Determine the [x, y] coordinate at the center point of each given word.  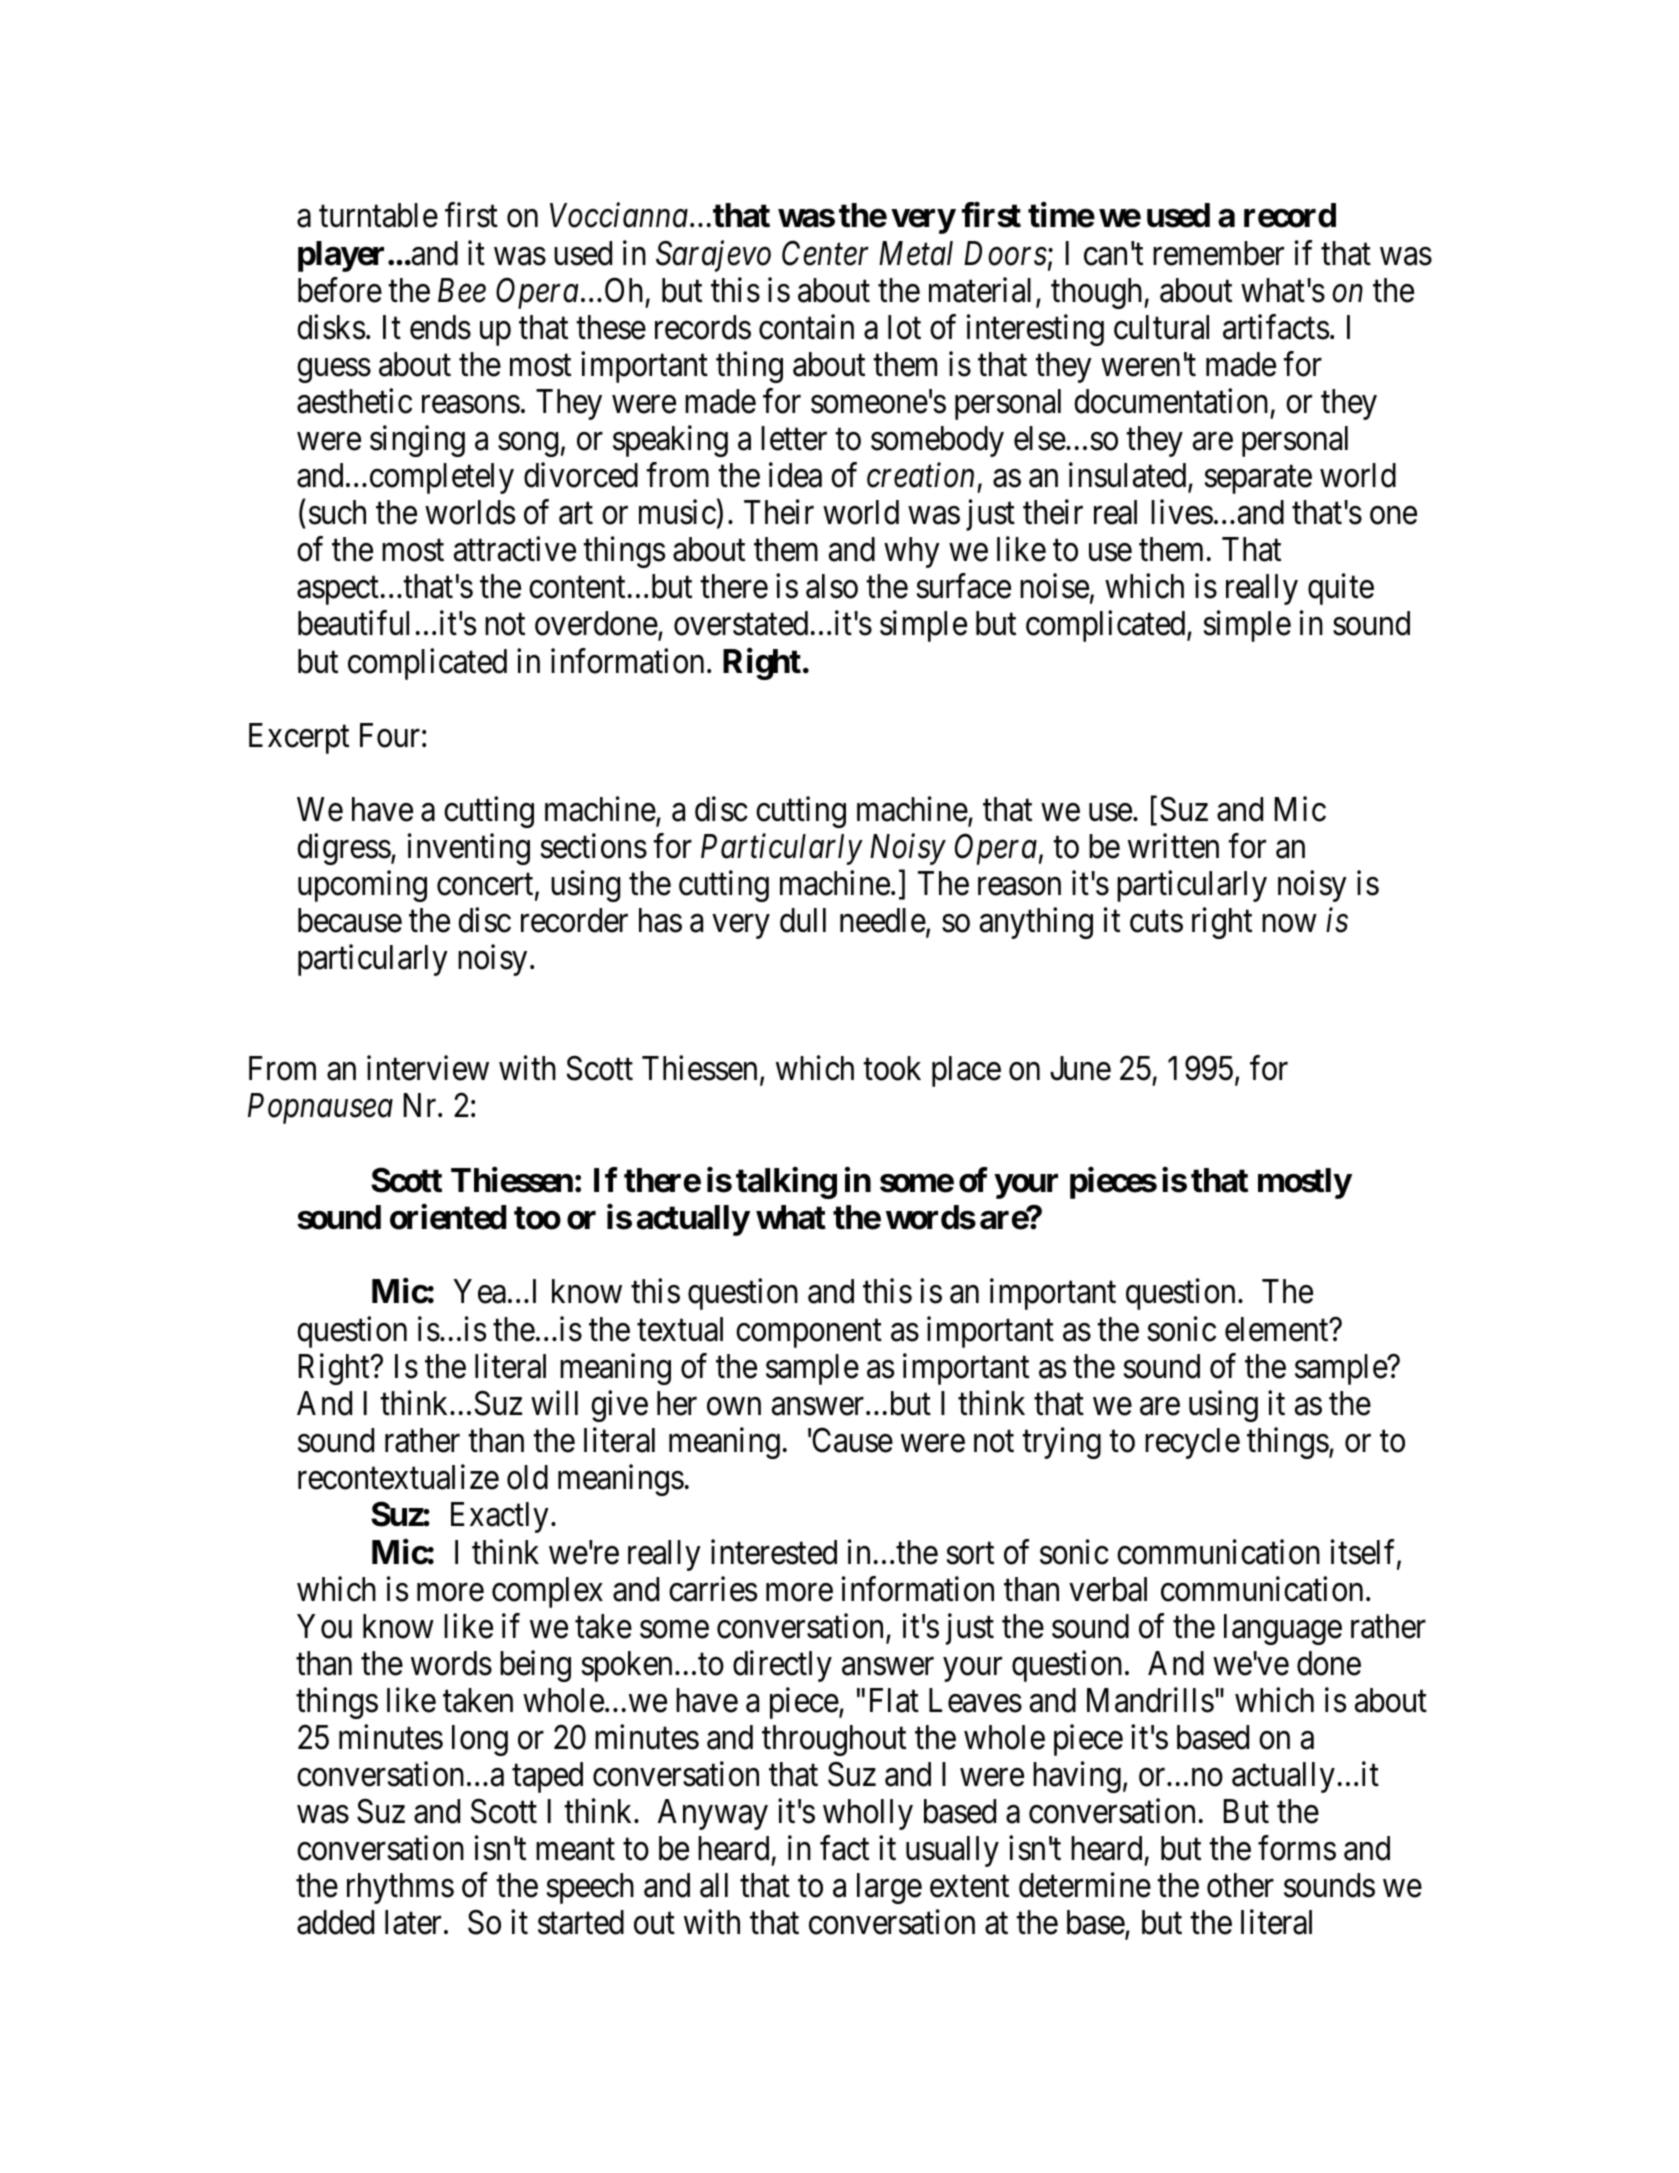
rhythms [400, 1888]
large [889, 1888]
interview [428, 1068]
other [1240, 1885]
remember [1218, 253]
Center [825, 253]
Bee [462, 290]
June [1080, 1069]
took [892, 1068]
